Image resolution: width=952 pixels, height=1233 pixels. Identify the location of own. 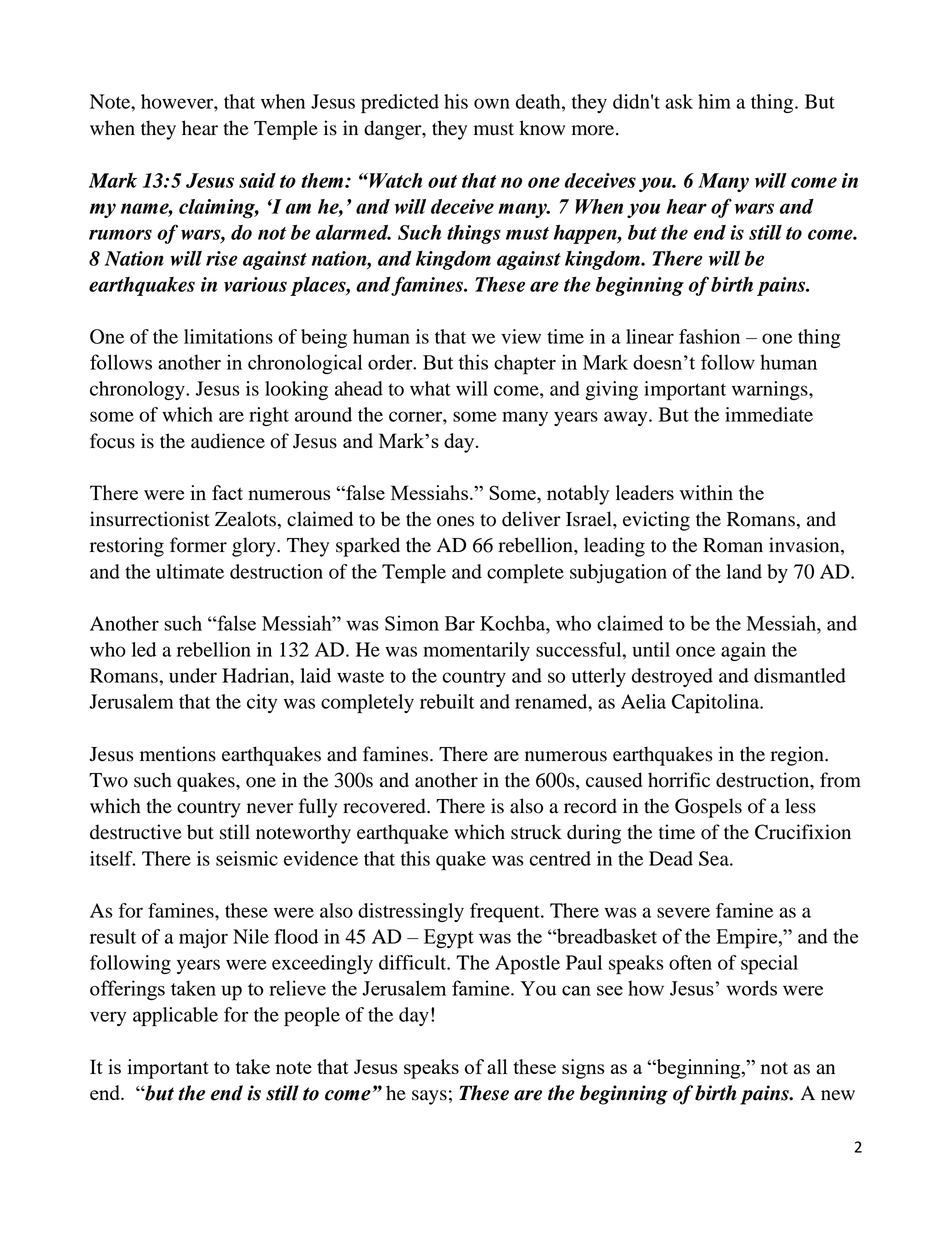
(492, 103).
